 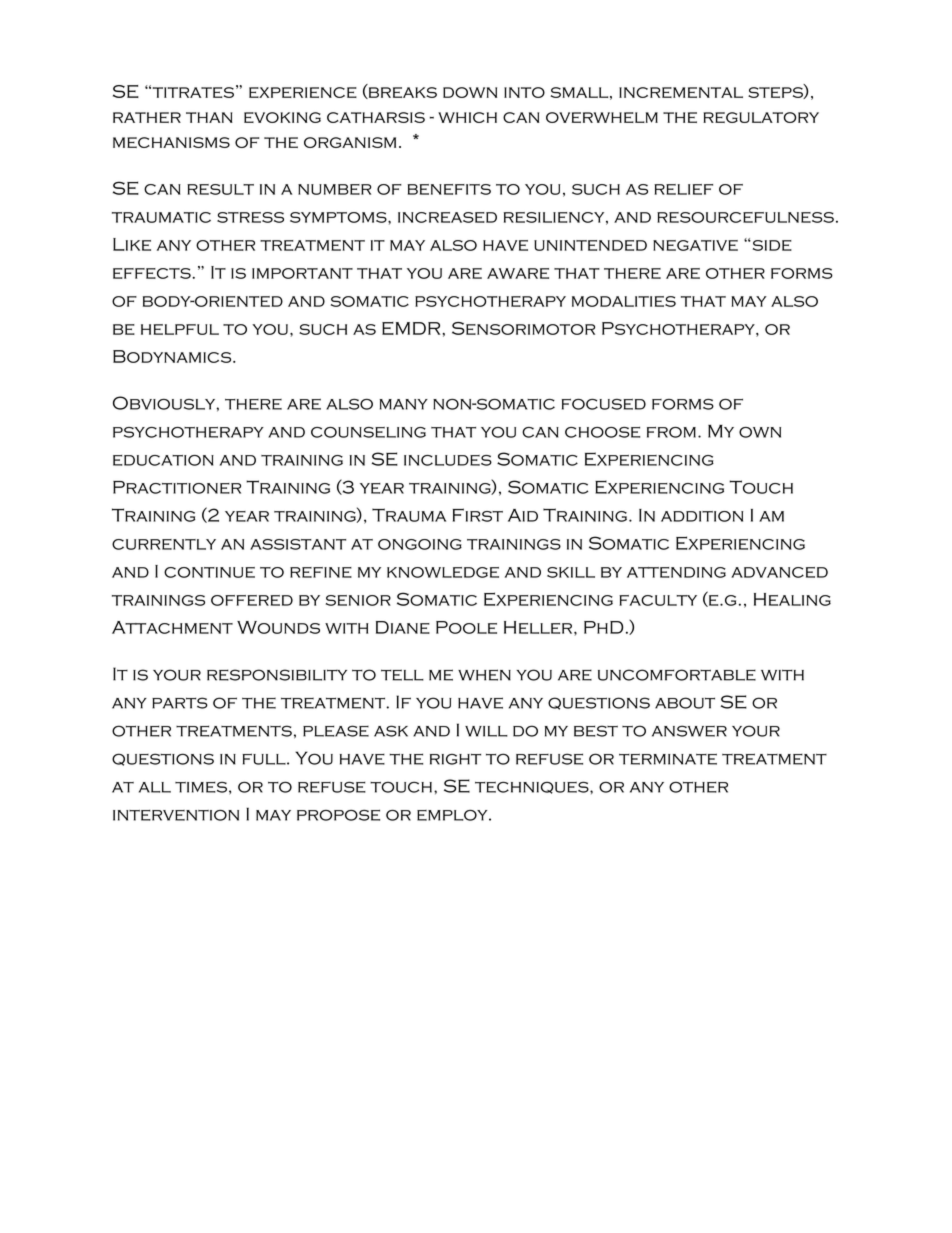 What do you see at coordinates (466, 627) in the screenshot?
I see `Poole` at bounding box center [466, 627].
